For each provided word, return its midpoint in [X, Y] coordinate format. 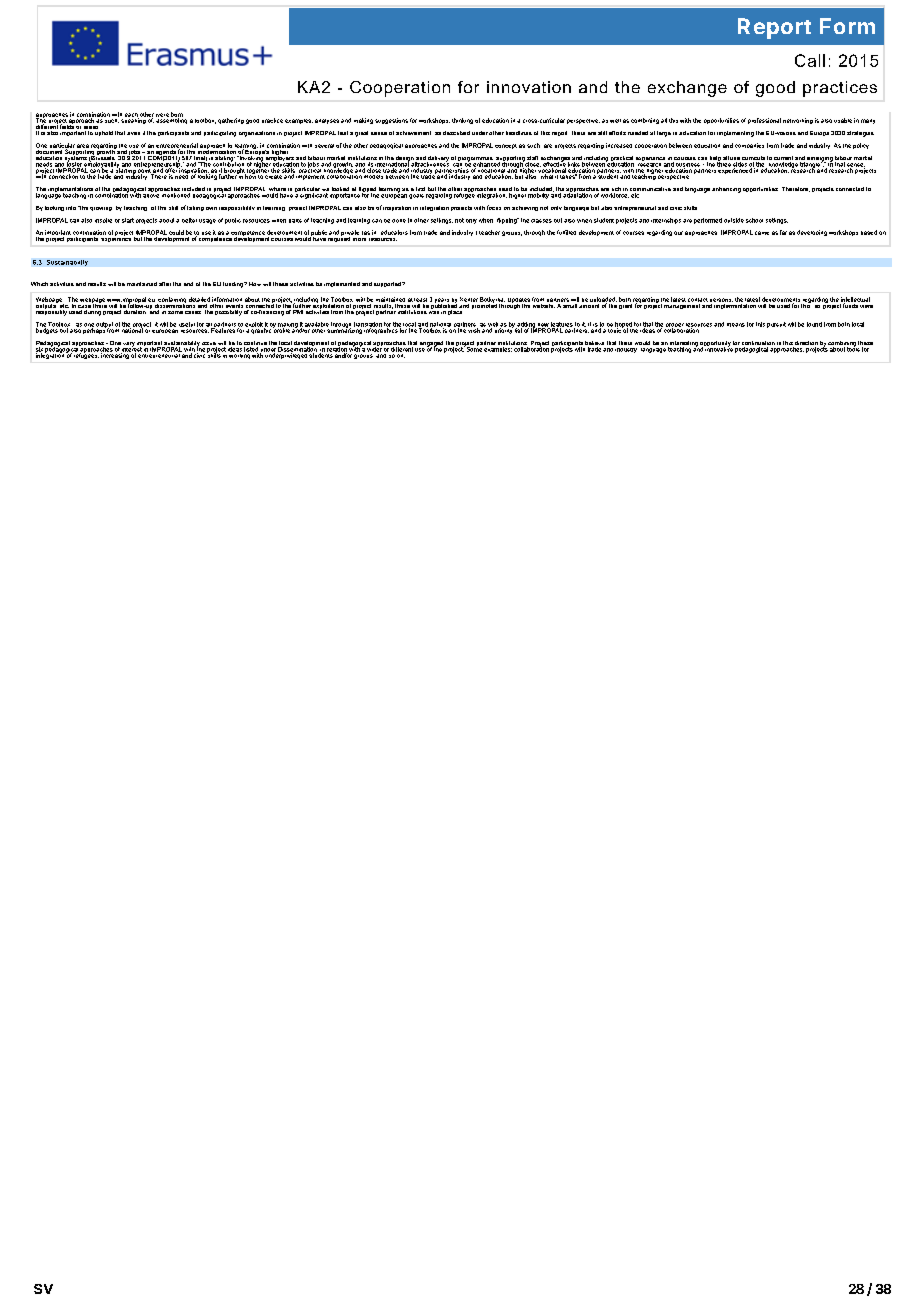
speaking [133, 120]
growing [101, 209]
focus [494, 207]
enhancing [726, 190]
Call [810, 60]
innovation [529, 87]
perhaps [95, 330]
